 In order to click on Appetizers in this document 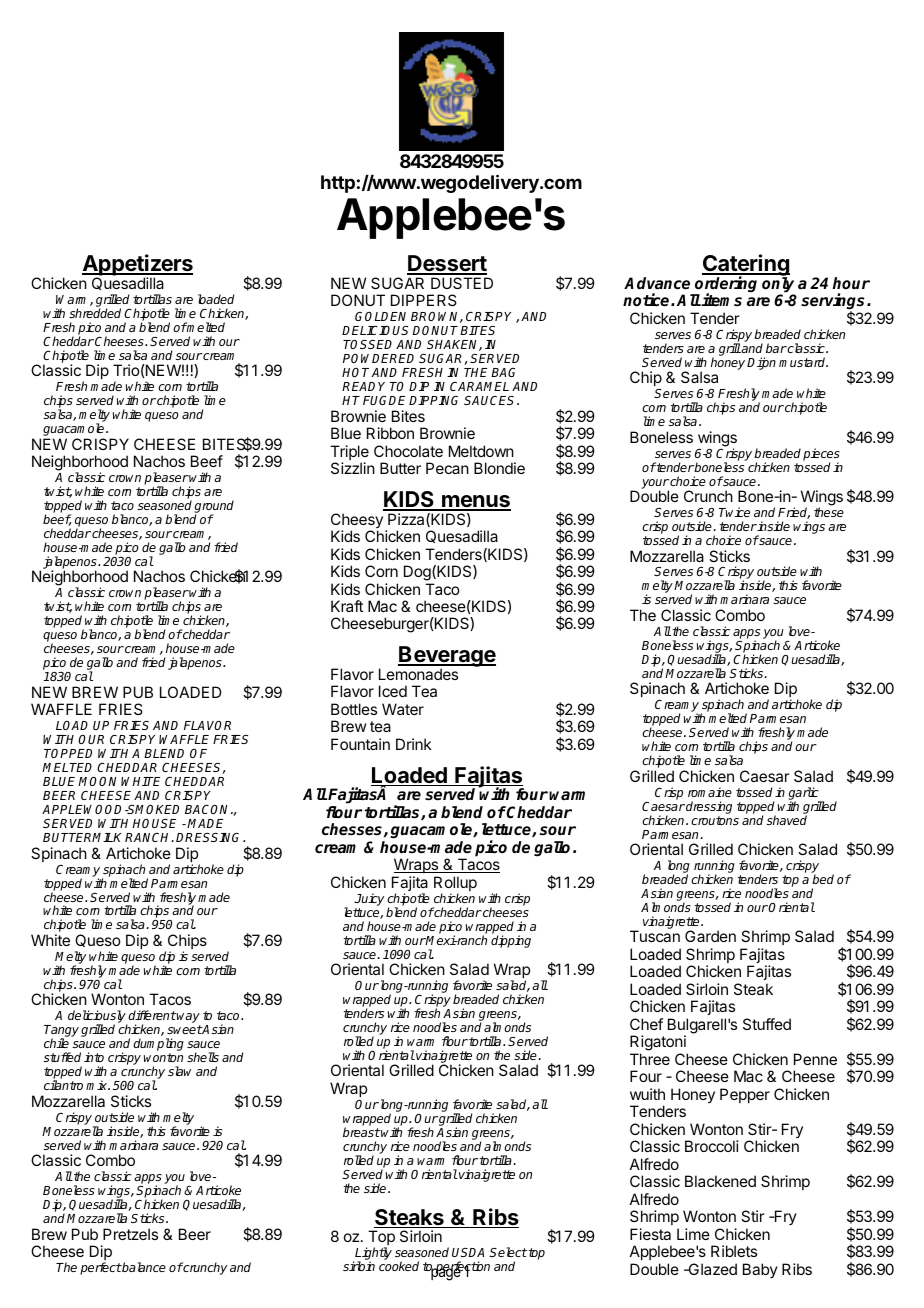, I will do `click(137, 266)`.
